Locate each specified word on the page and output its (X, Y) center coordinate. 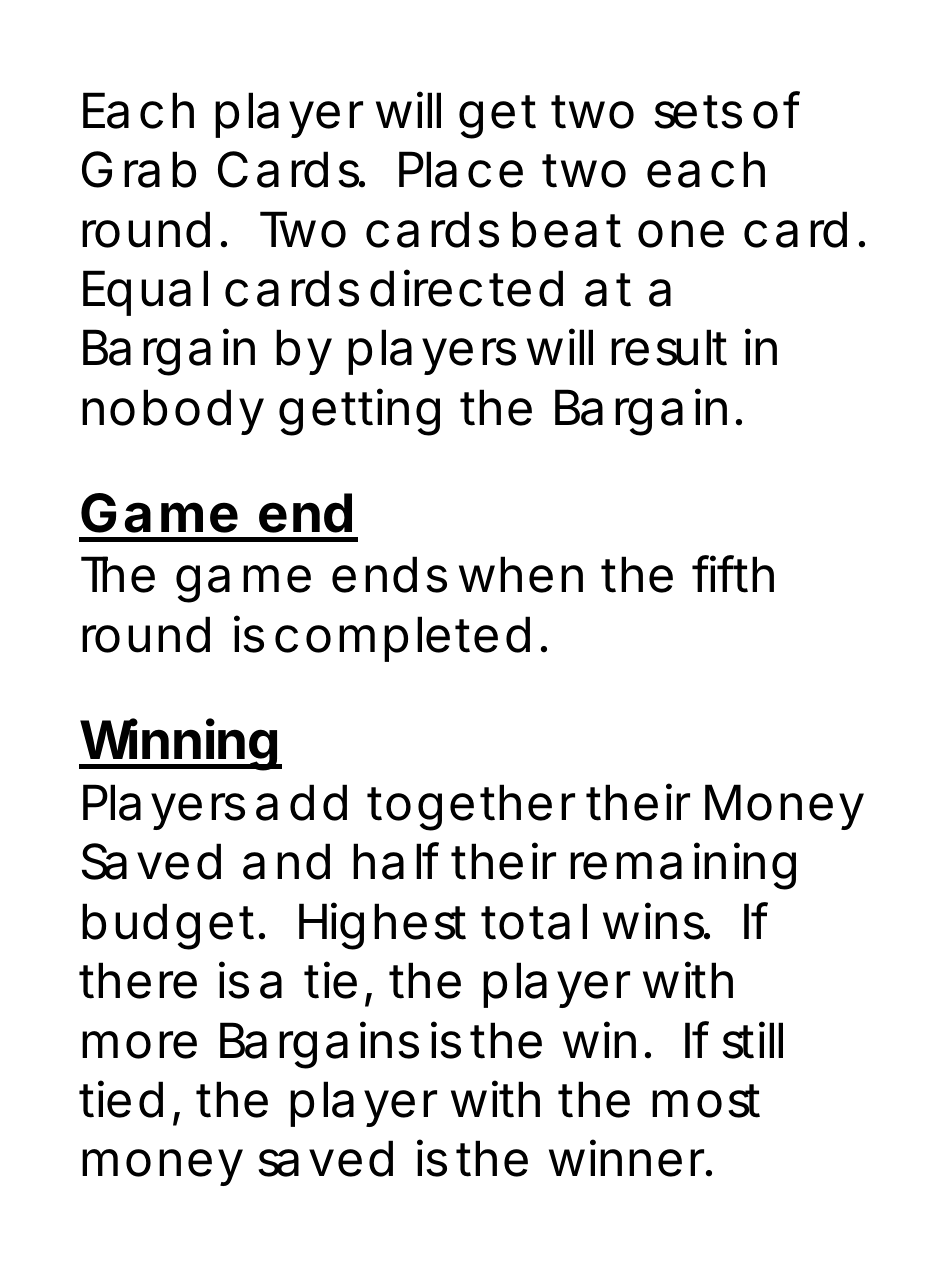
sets (698, 112)
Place (461, 169)
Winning (180, 745)
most (706, 1101)
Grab (139, 169)
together (471, 807)
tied (121, 1099)
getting (359, 412)
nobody (173, 412)
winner (630, 1158)
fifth (733, 574)
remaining (683, 866)
